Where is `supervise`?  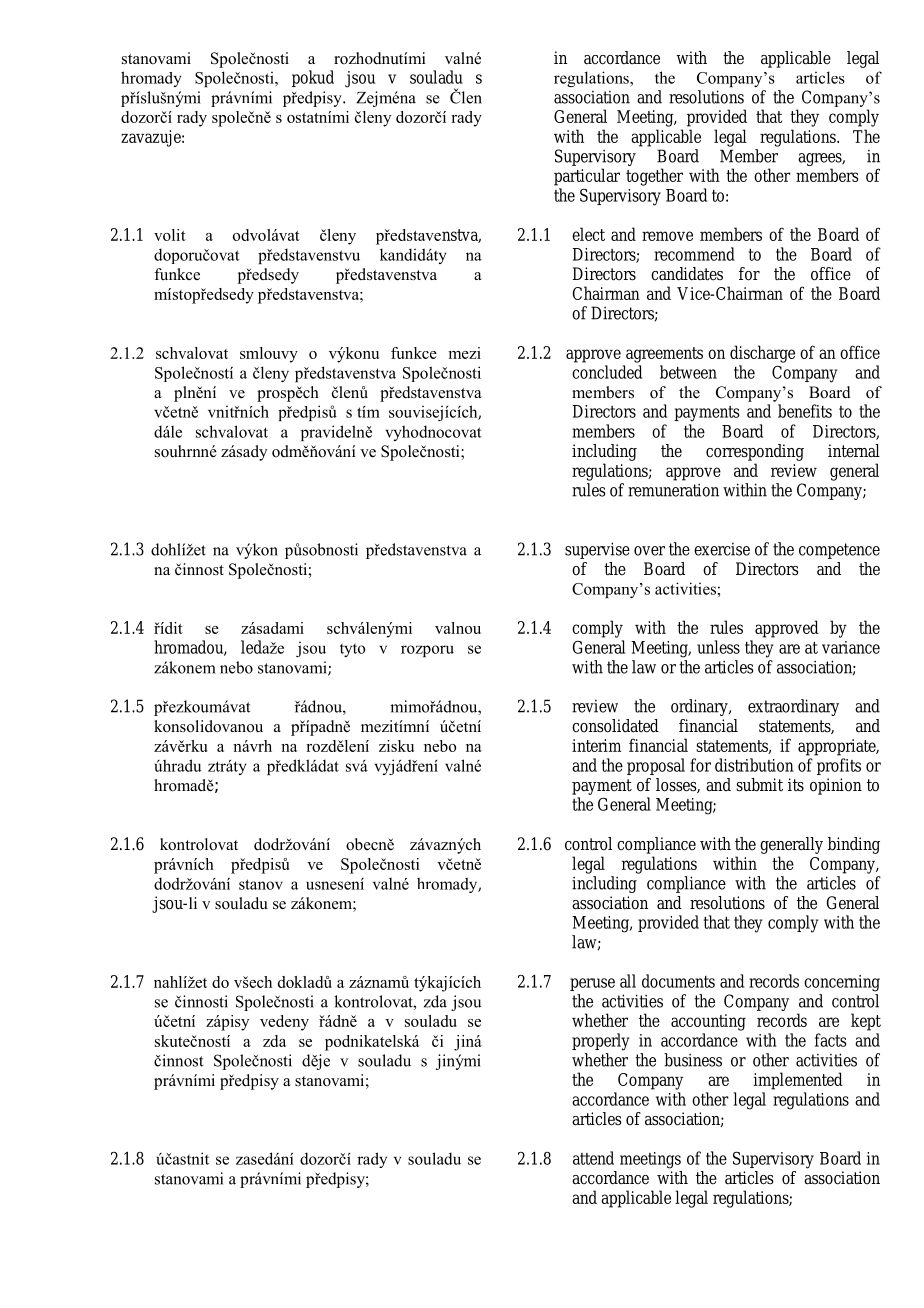 supervise is located at coordinates (597, 550).
